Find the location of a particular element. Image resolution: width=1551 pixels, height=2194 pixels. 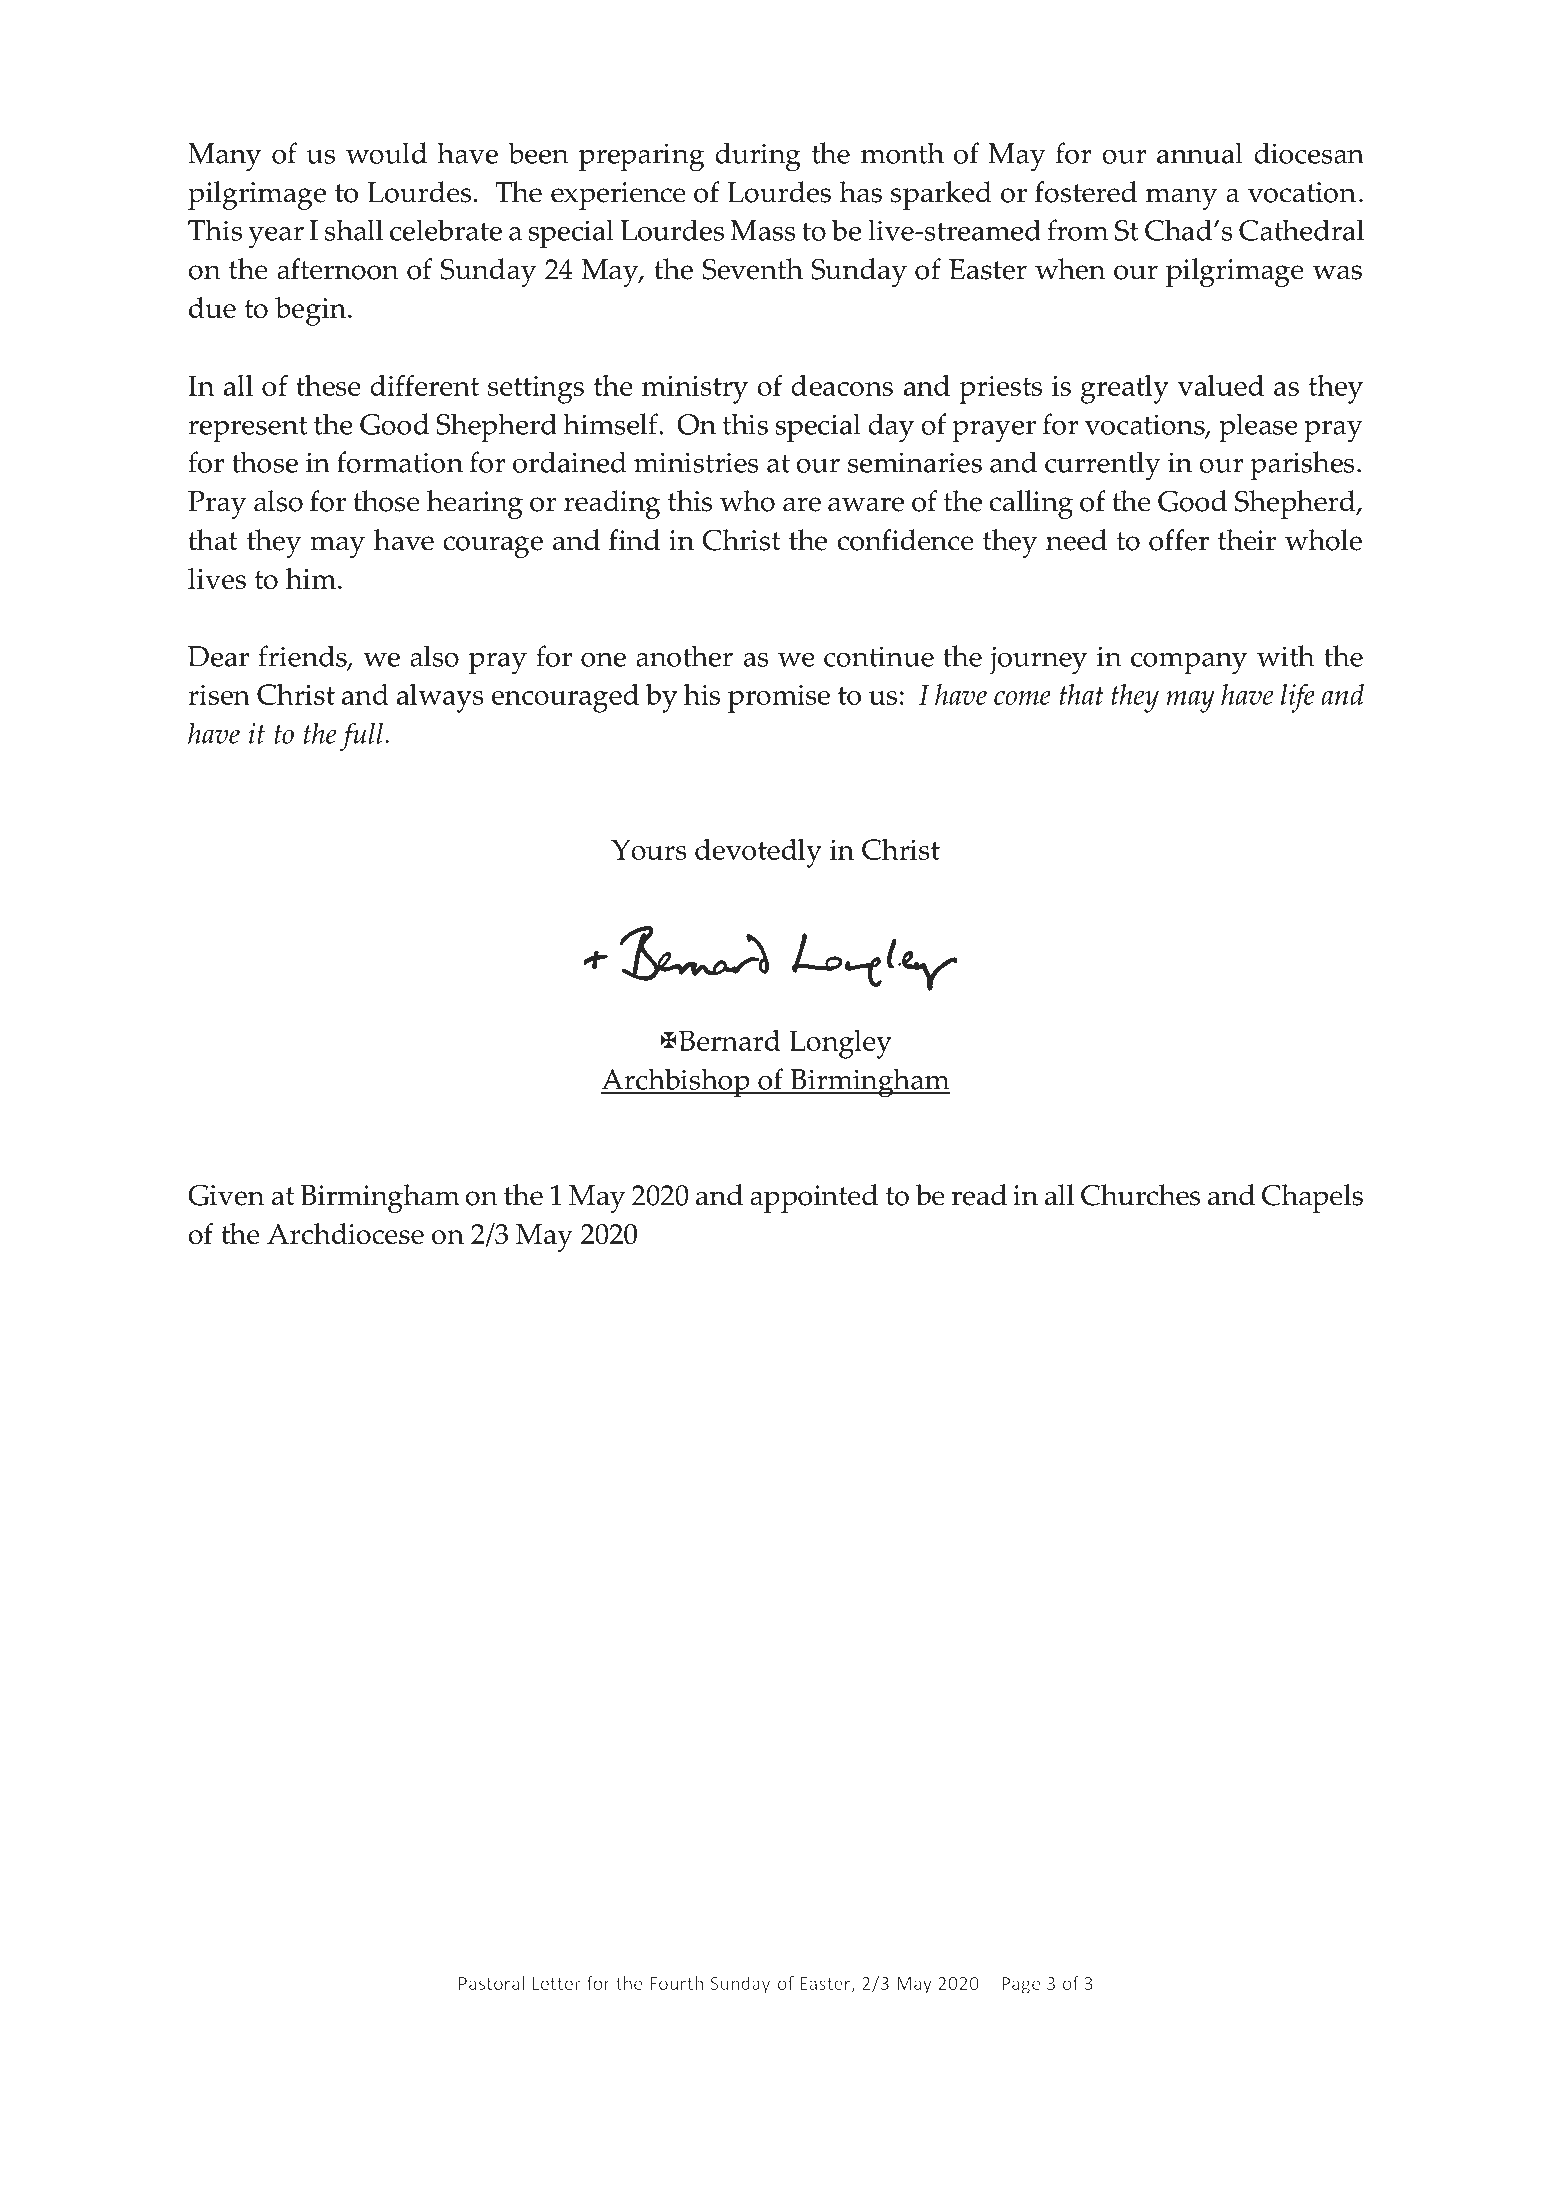

Page is located at coordinates (1021, 1985).
